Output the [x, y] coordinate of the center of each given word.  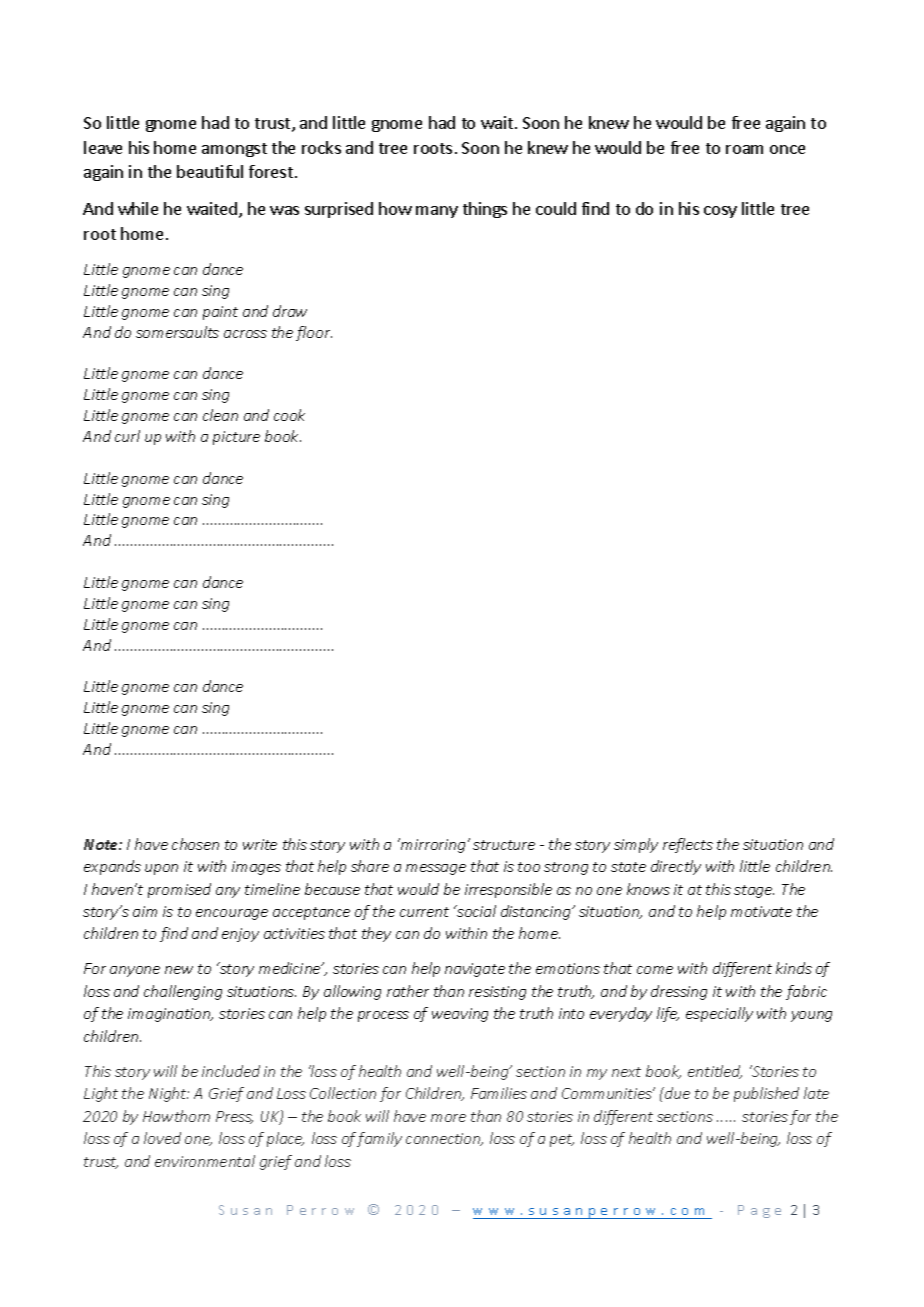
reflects [688, 845]
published [766, 1094]
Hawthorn [176, 1116]
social [475, 911]
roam [744, 149]
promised [179, 890]
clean [220, 415]
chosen [195, 844]
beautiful [210, 171]
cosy [720, 212]
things [485, 210]
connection [444, 1139]
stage [754, 891]
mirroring [432, 845]
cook [289, 415]
